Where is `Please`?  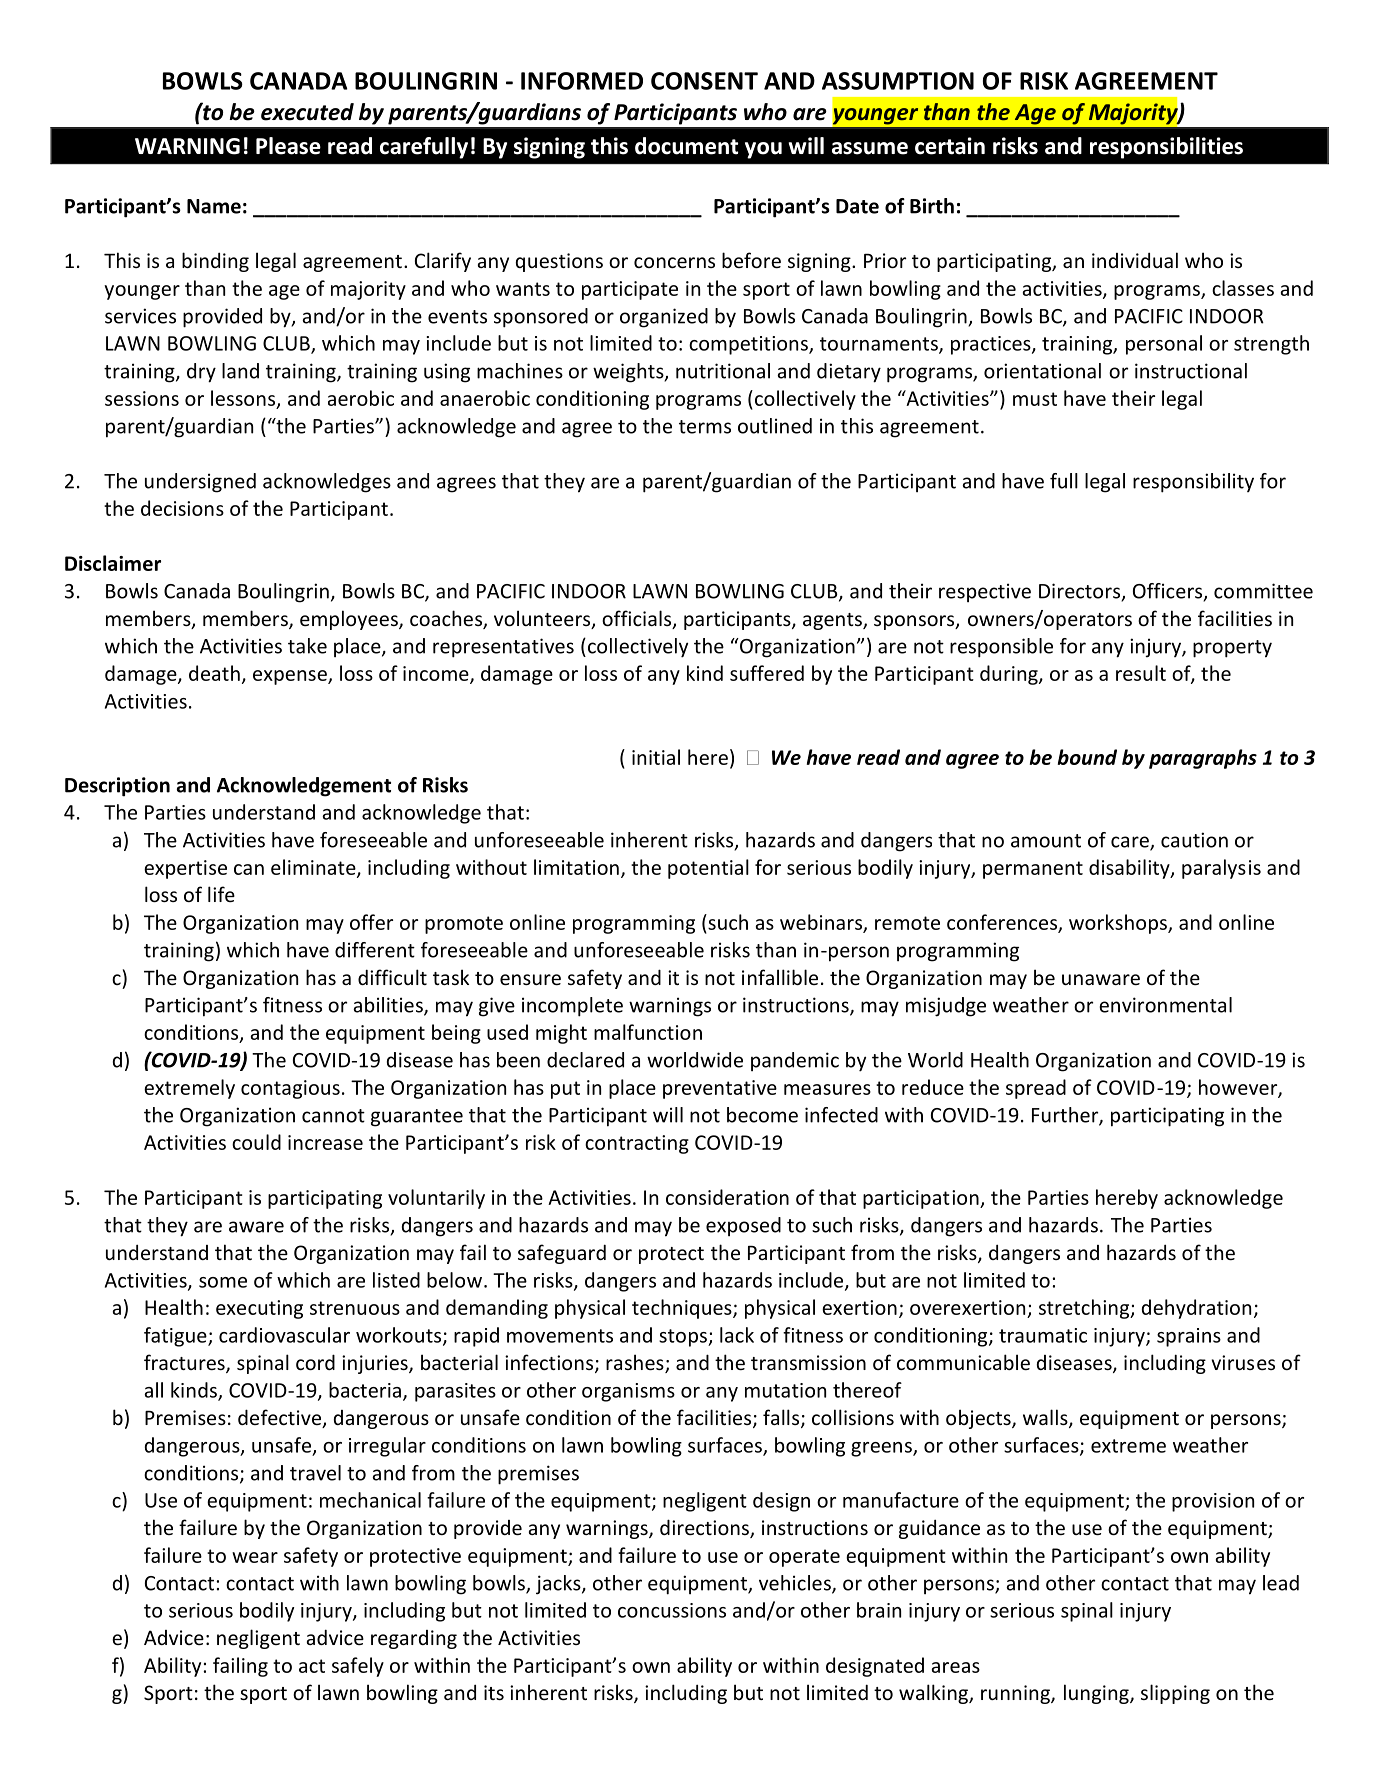
Please is located at coordinates (288, 146).
